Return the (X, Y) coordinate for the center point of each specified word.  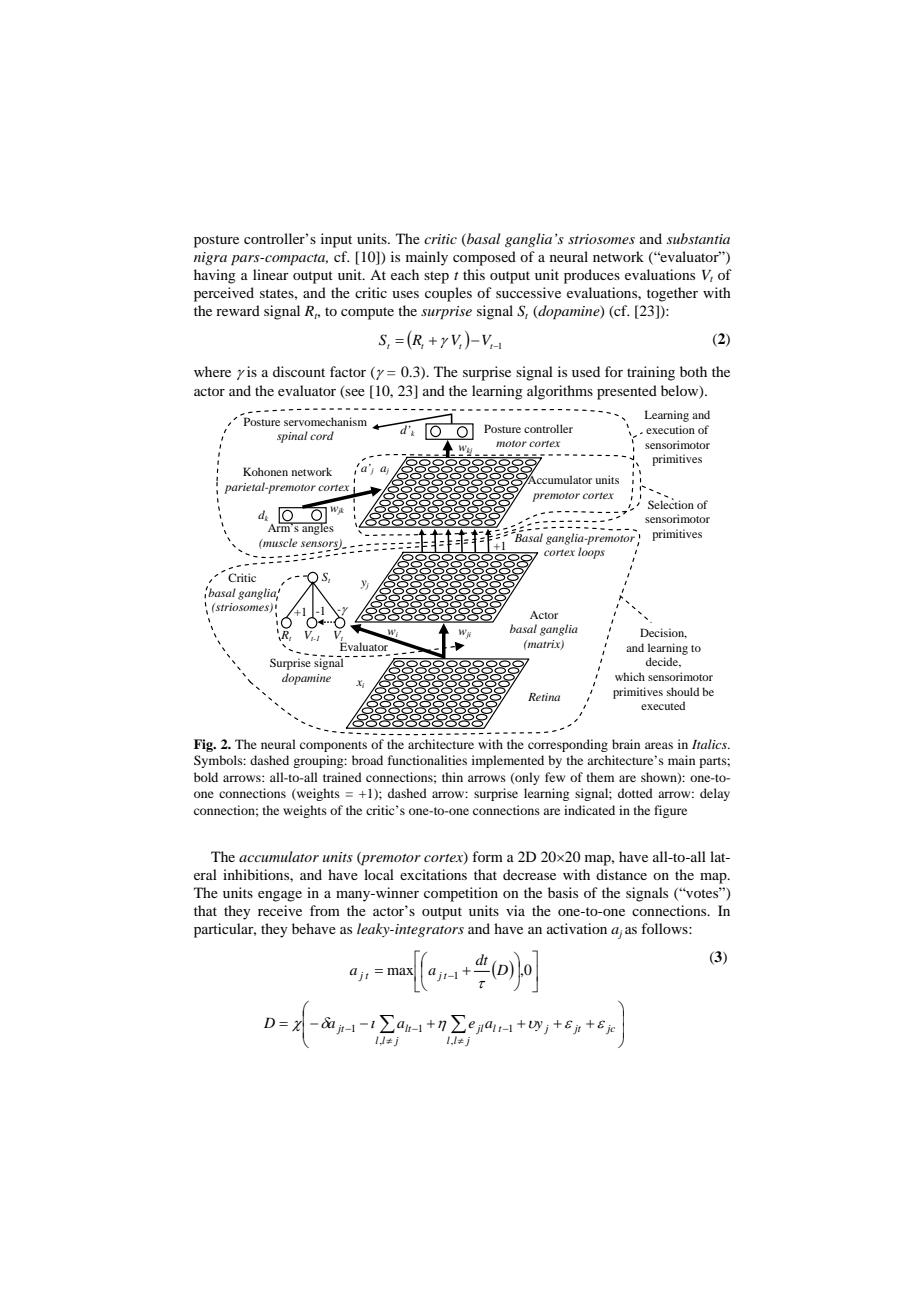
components (333, 746)
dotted (635, 793)
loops (591, 553)
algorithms (560, 392)
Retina (544, 697)
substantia (698, 238)
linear (271, 274)
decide (663, 662)
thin (452, 777)
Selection (671, 503)
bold (206, 777)
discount (299, 371)
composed (484, 258)
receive (280, 910)
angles (317, 528)
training (651, 373)
